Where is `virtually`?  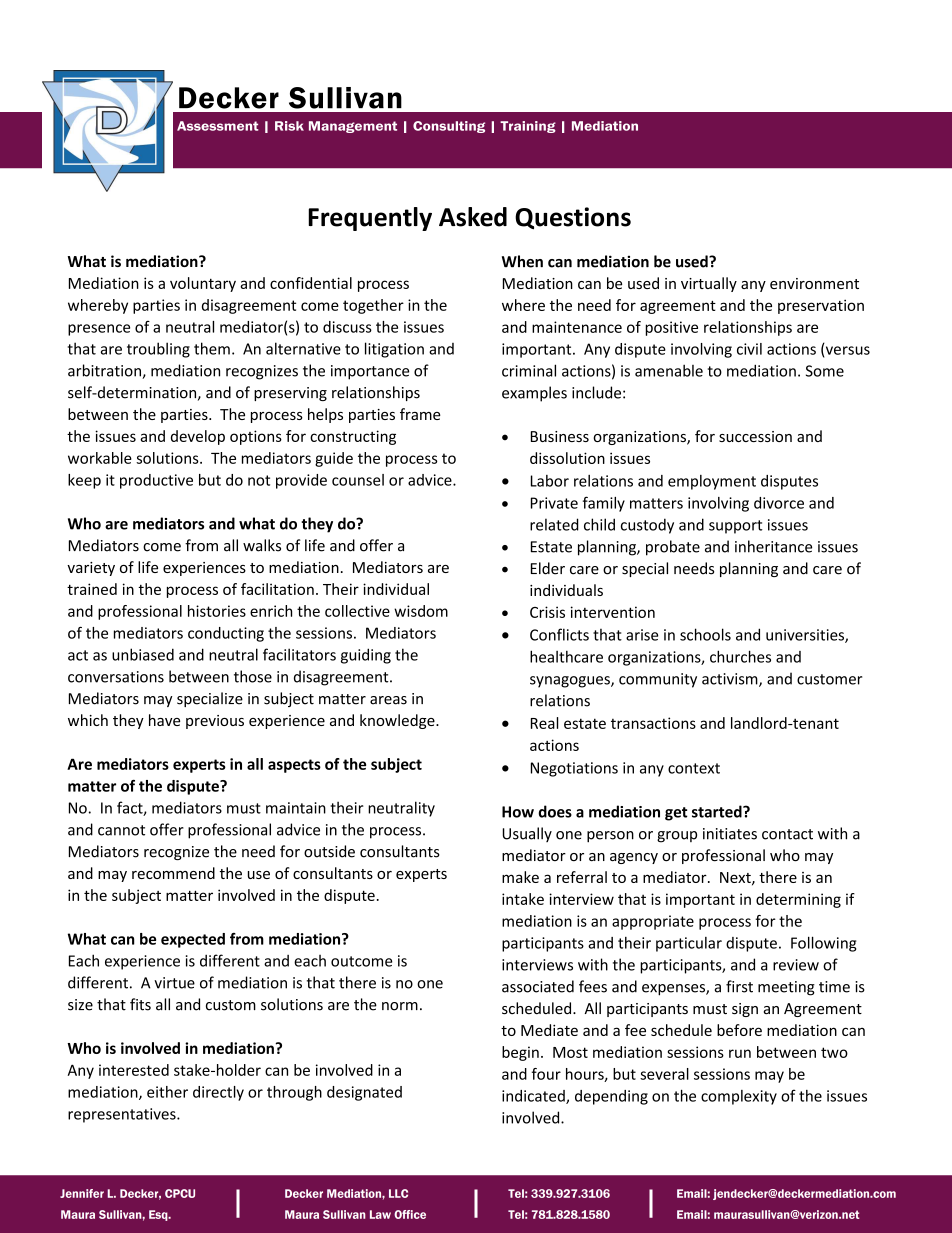
virtually is located at coordinates (709, 284).
